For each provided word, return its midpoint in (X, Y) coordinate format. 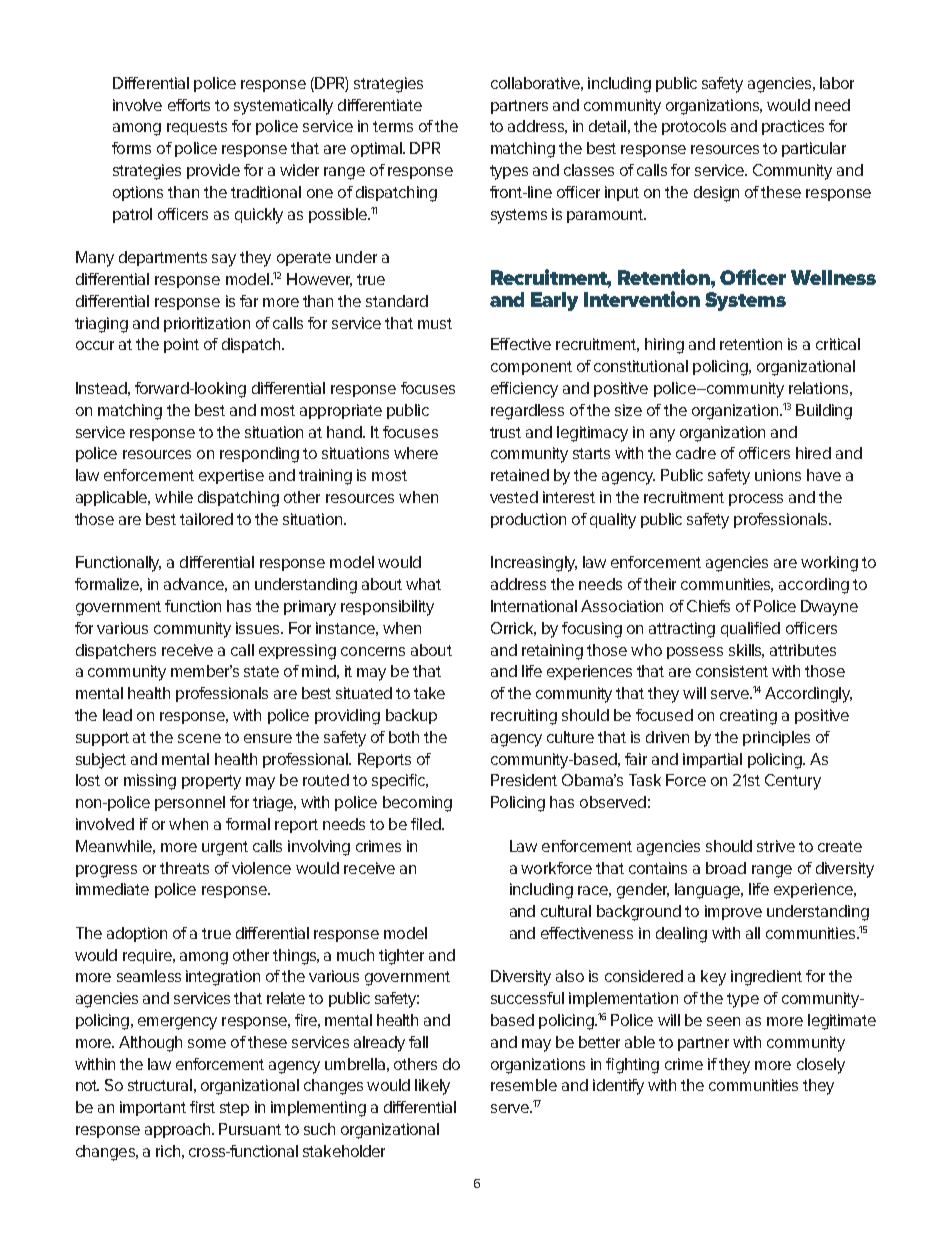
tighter (401, 957)
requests (197, 128)
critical (838, 344)
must (435, 323)
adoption (137, 934)
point (181, 345)
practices (793, 127)
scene (199, 738)
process (756, 500)
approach (179, 1130)
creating (748, 717)
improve (733, 912)
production (528, 520)
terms (393, 126)
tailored (206, 519)
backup (411, 716)
